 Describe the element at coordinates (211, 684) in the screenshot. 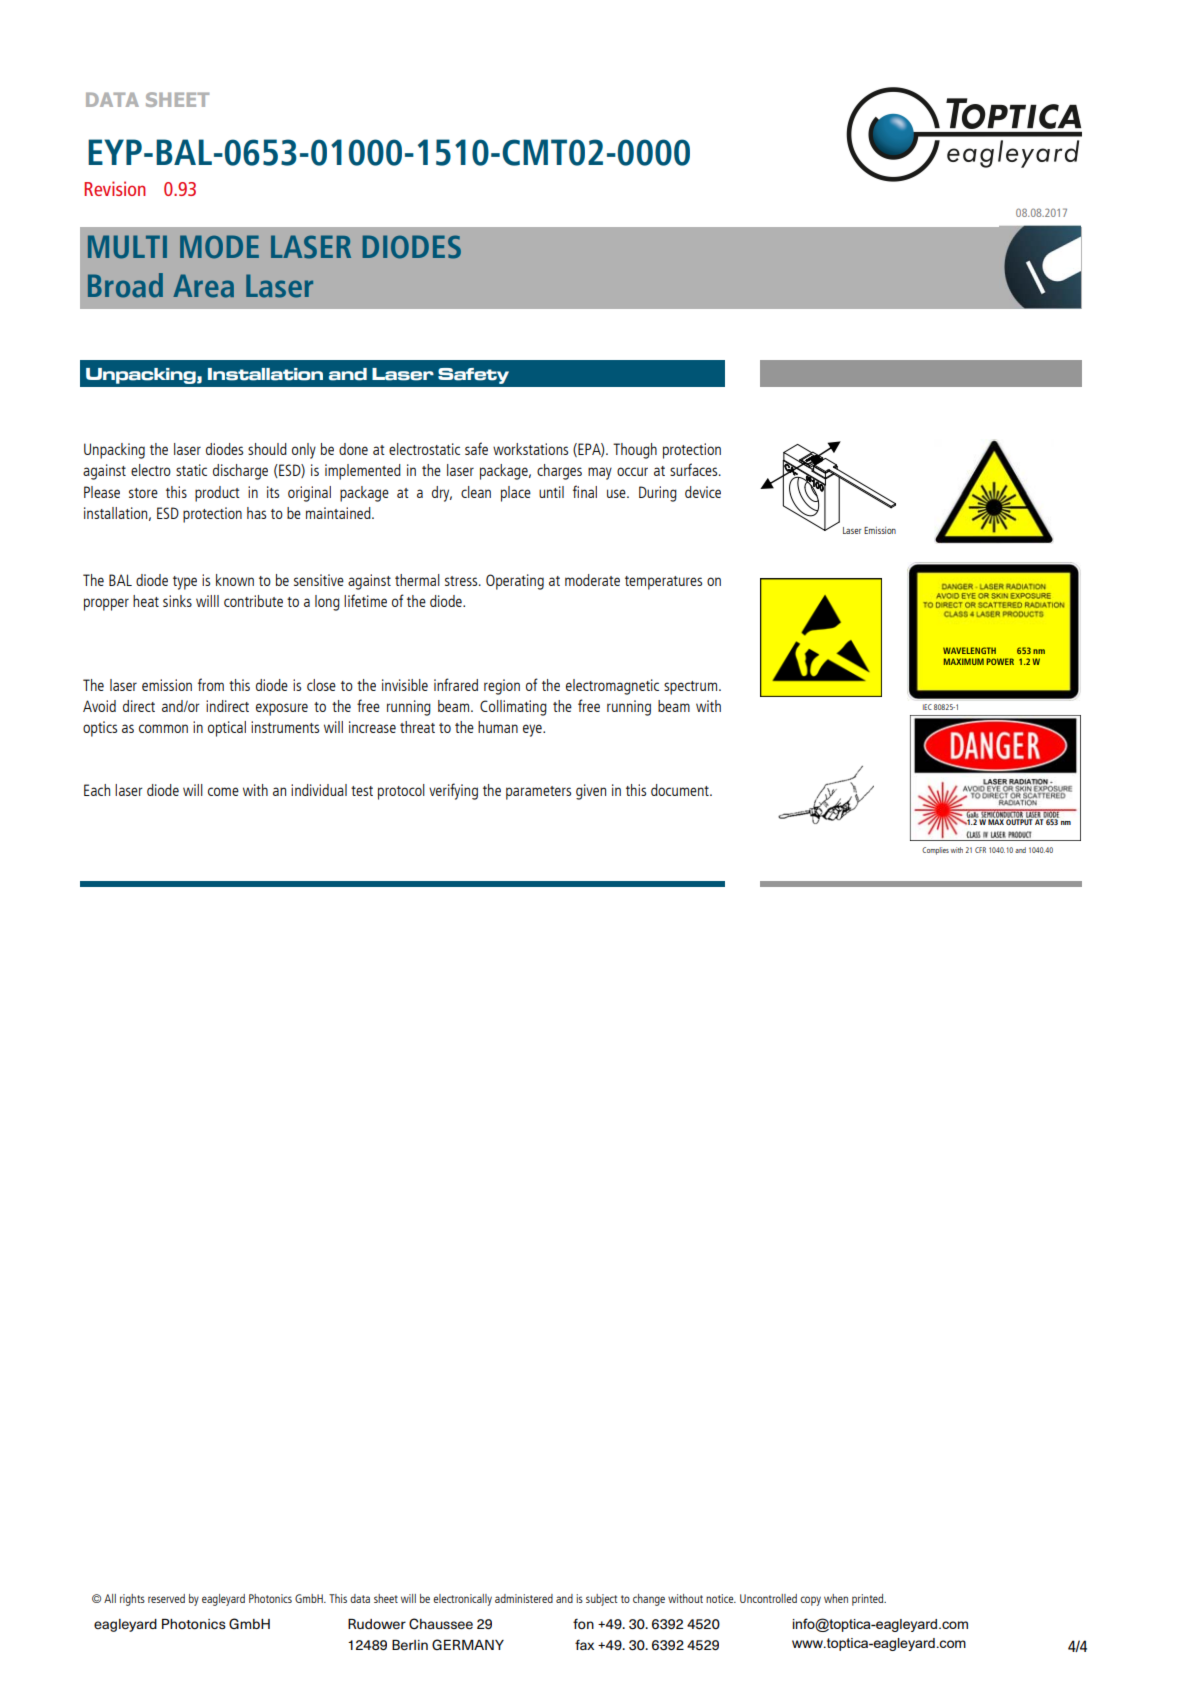

I see `from` at that location.
